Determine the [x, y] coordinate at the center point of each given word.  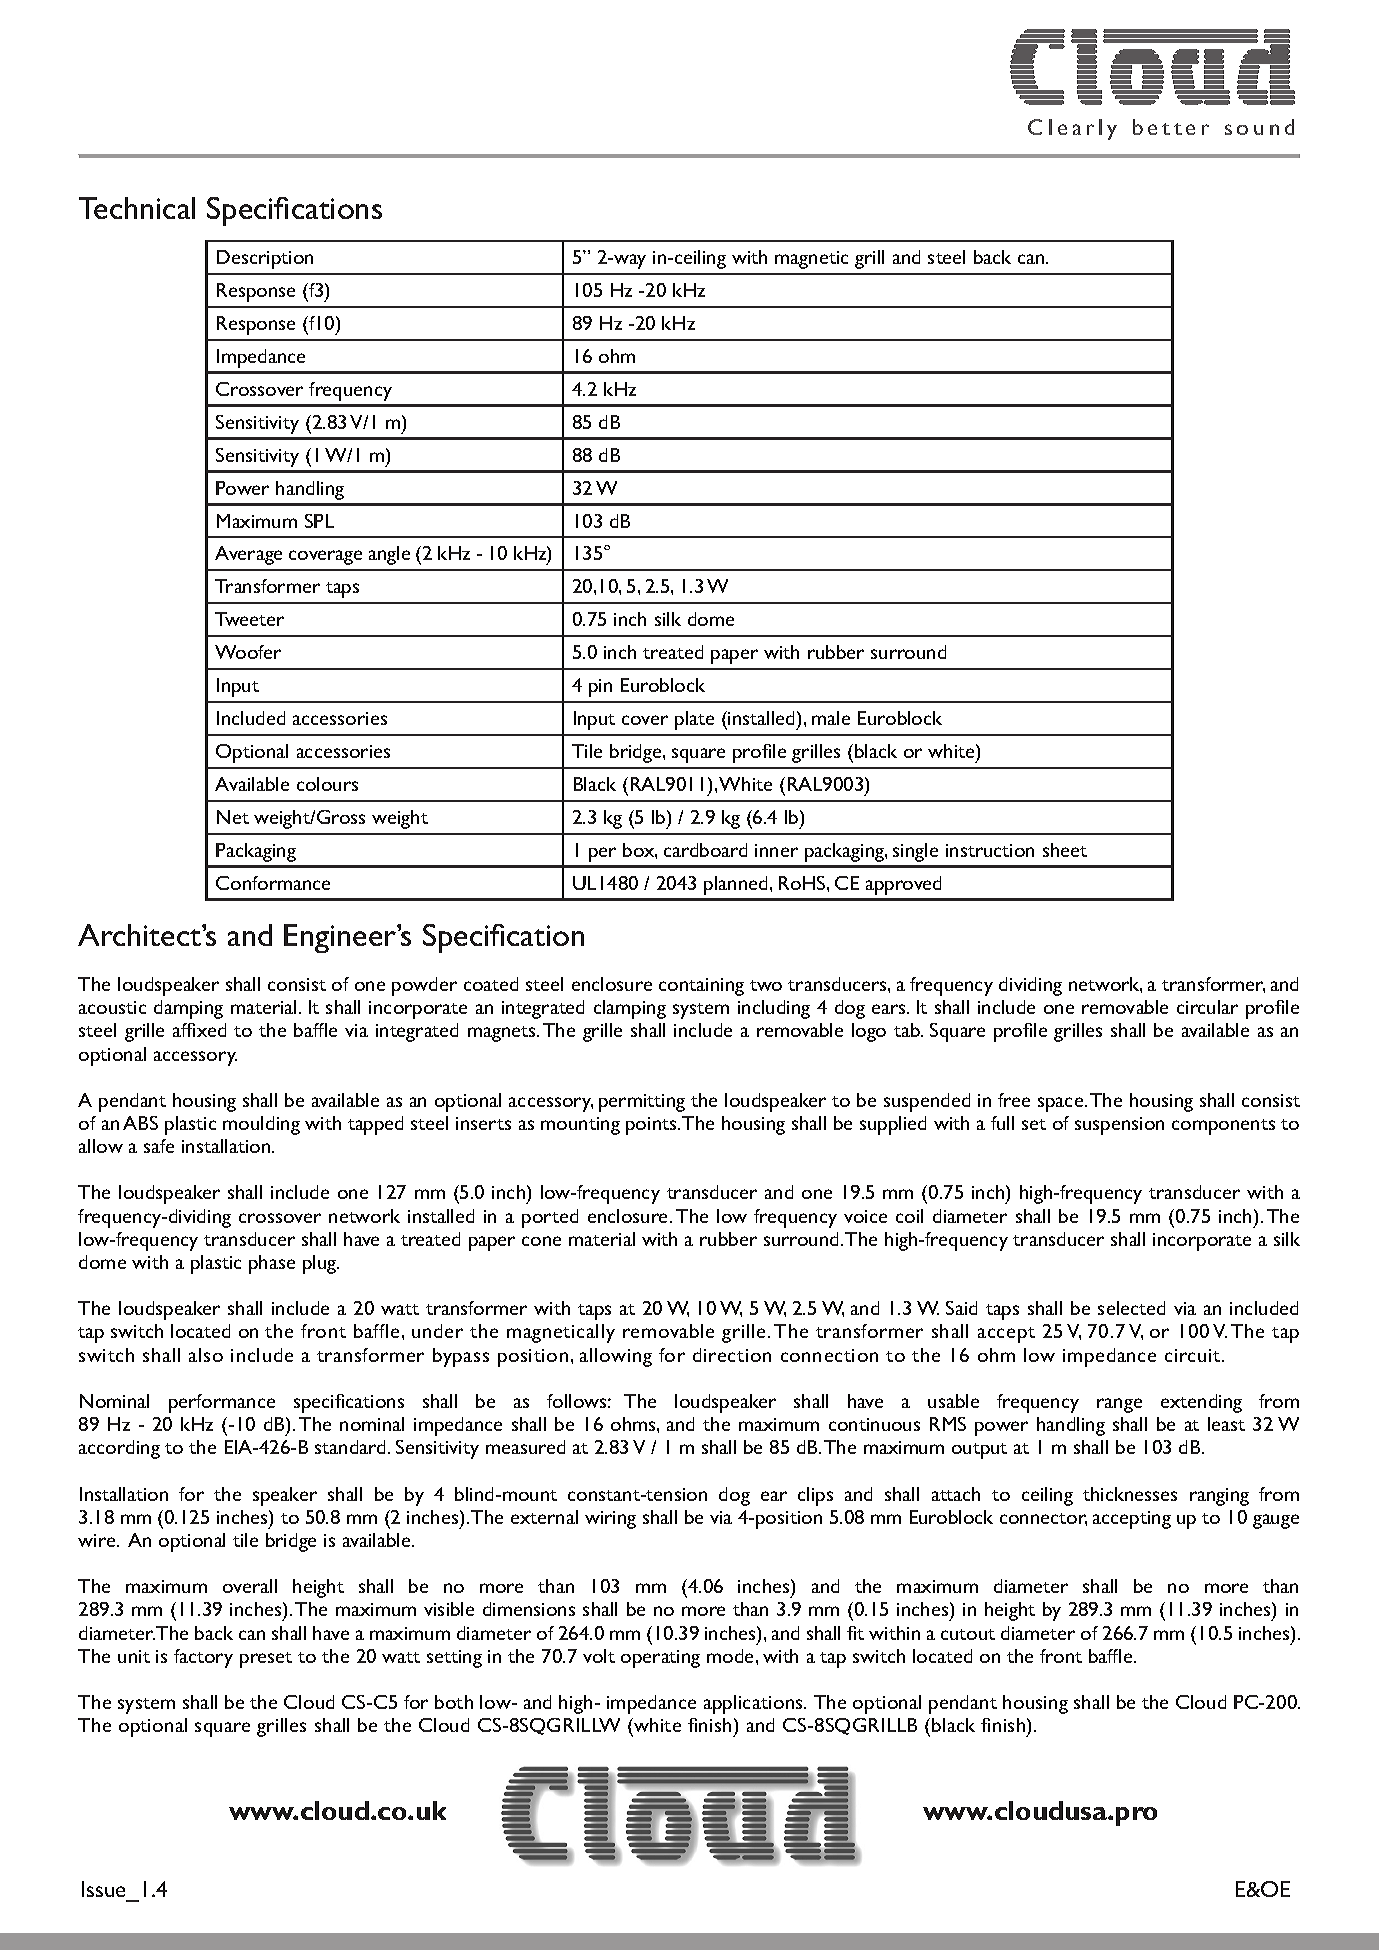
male [831, 718]
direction [732, 1355]
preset [266, 1660]
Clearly [1072, 129]
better [1171, 127]
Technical [137, 208]
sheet [1065, 850]
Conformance [273, 883]
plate [694, 720]
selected [1131, 1308]
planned [735, 885]
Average [248, 555]
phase [272, 1264]
